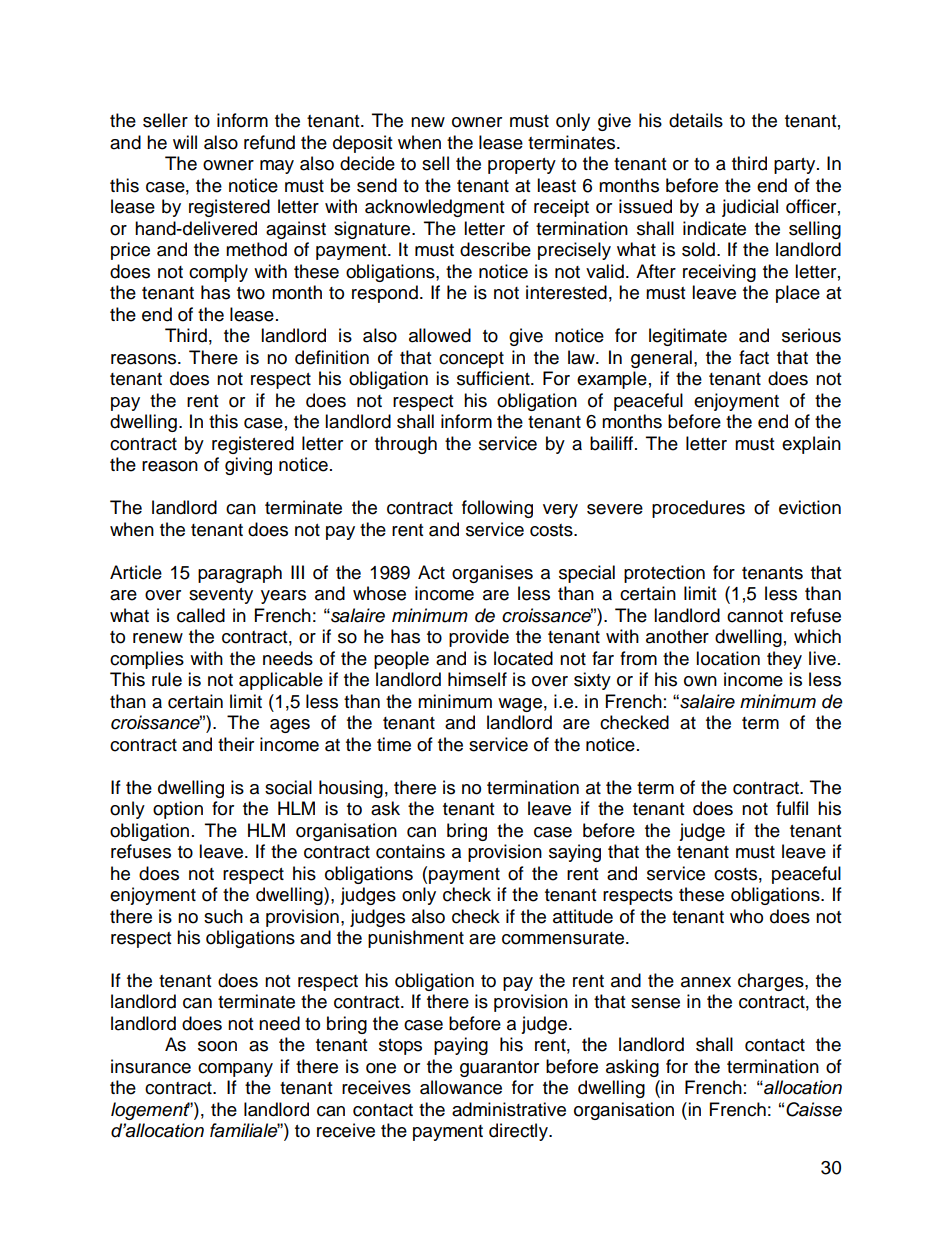 The width and height of the image is (952, 1233). I want to click on fulfil, so click(792, 808).
